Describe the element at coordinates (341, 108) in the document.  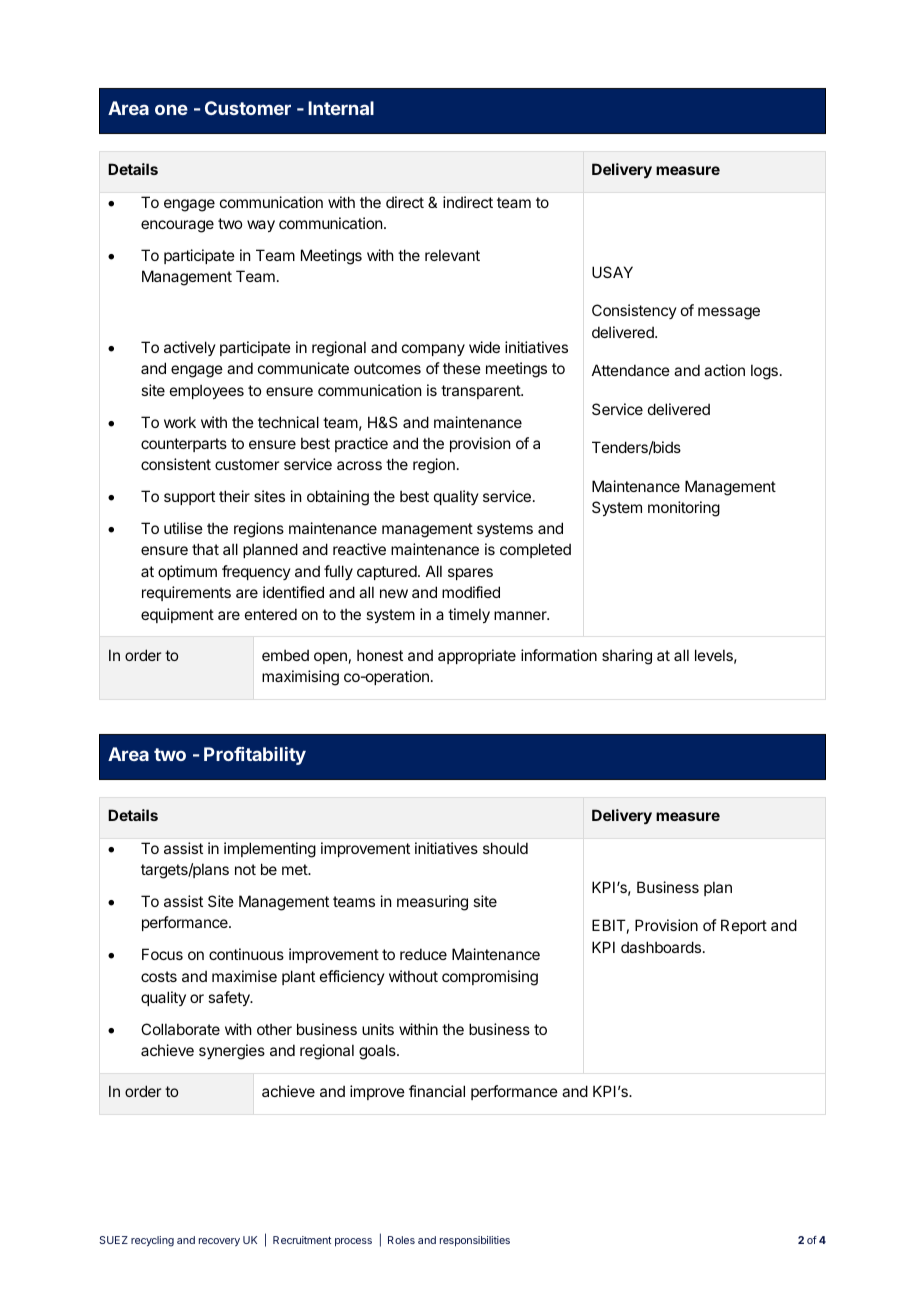
I see `Internal` at that location.
